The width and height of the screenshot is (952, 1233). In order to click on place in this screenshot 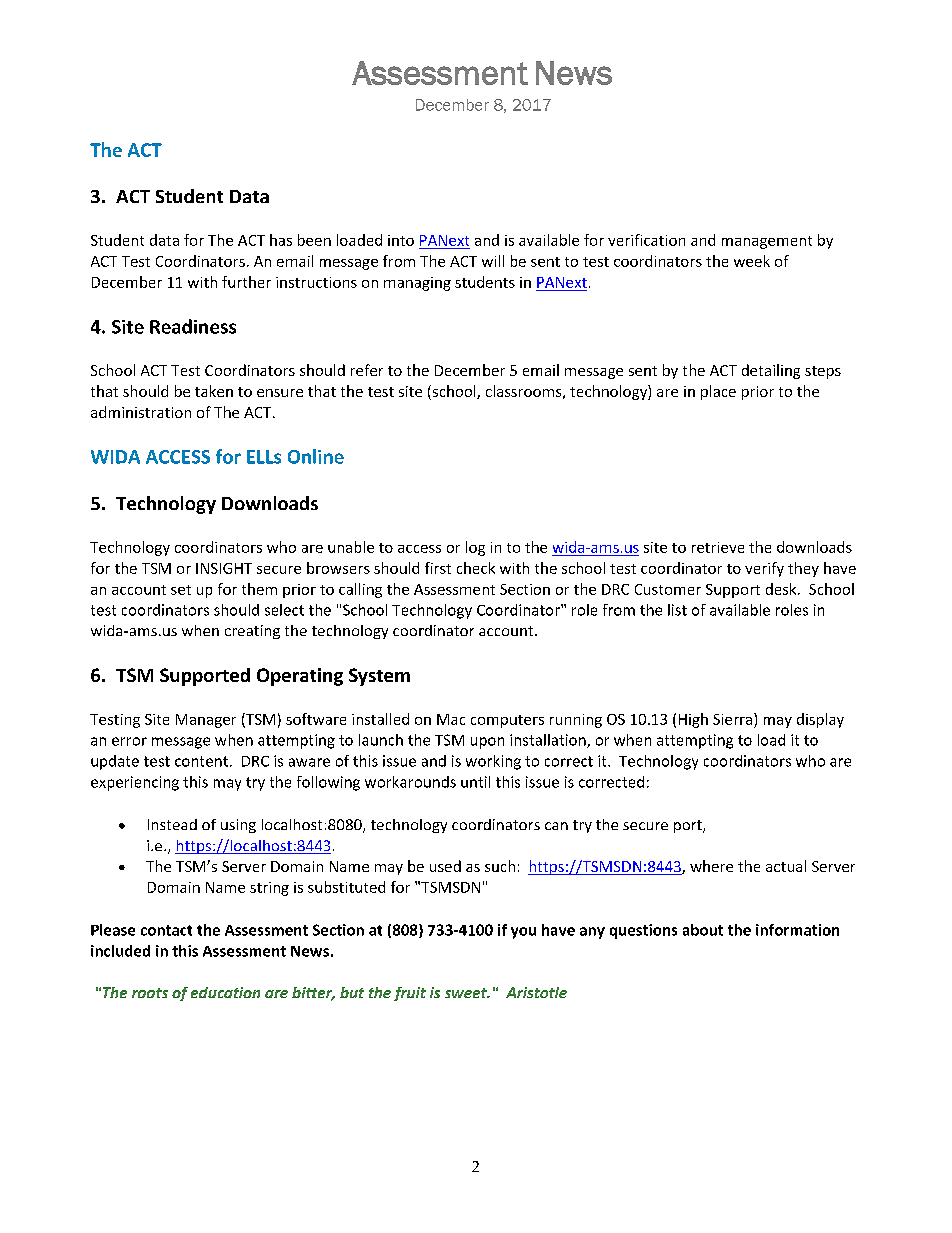, I will do `click(718, 392)`.
